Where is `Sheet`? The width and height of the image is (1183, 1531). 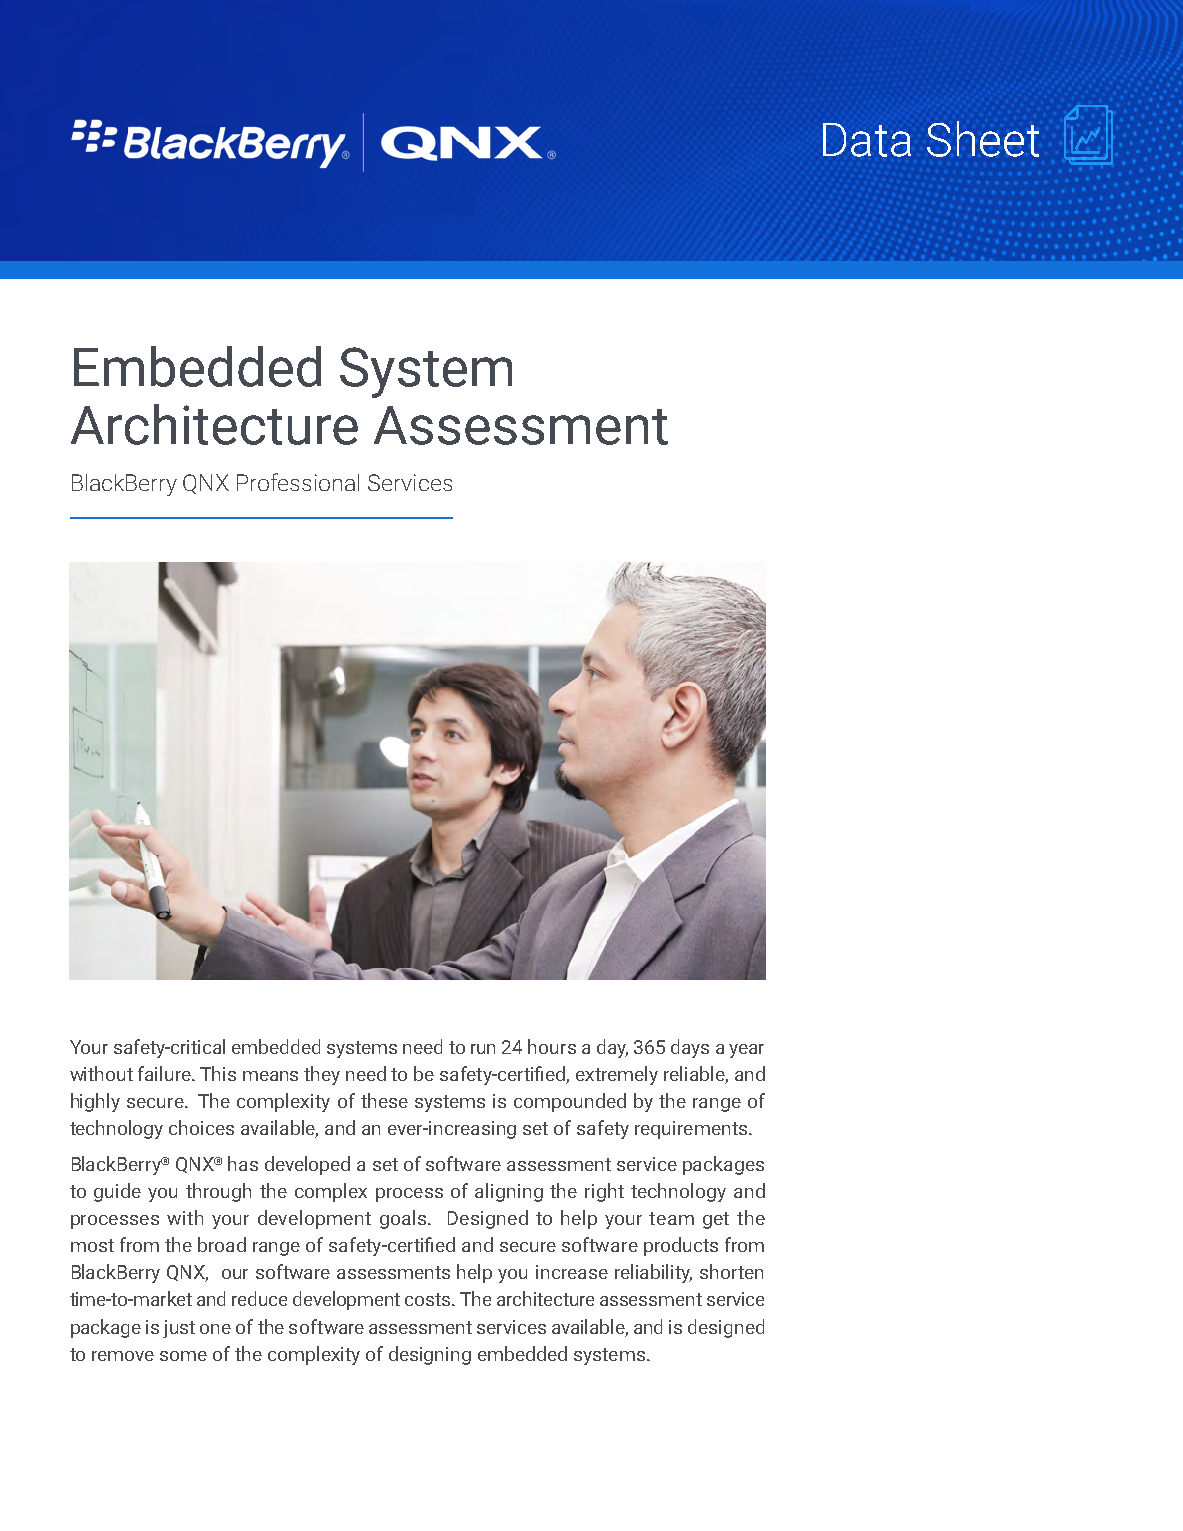 Sheet is located at coordinates (983, 139).
